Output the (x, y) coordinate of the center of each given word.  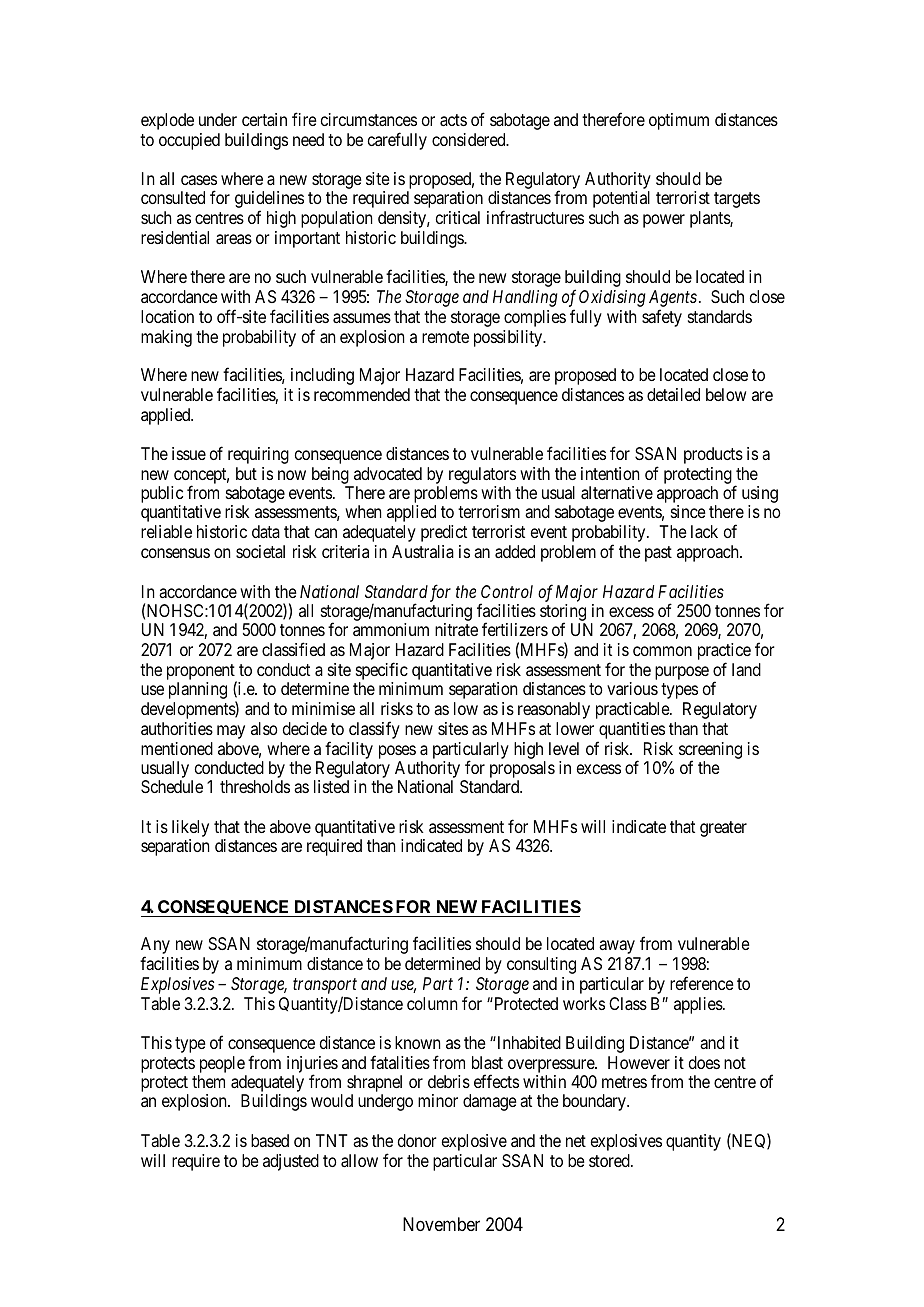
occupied (189, 141)
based (270, 1140)
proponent (202, 673)
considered (470, 139)
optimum (679, 121)
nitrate (456, 629)
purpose (682, 673)
